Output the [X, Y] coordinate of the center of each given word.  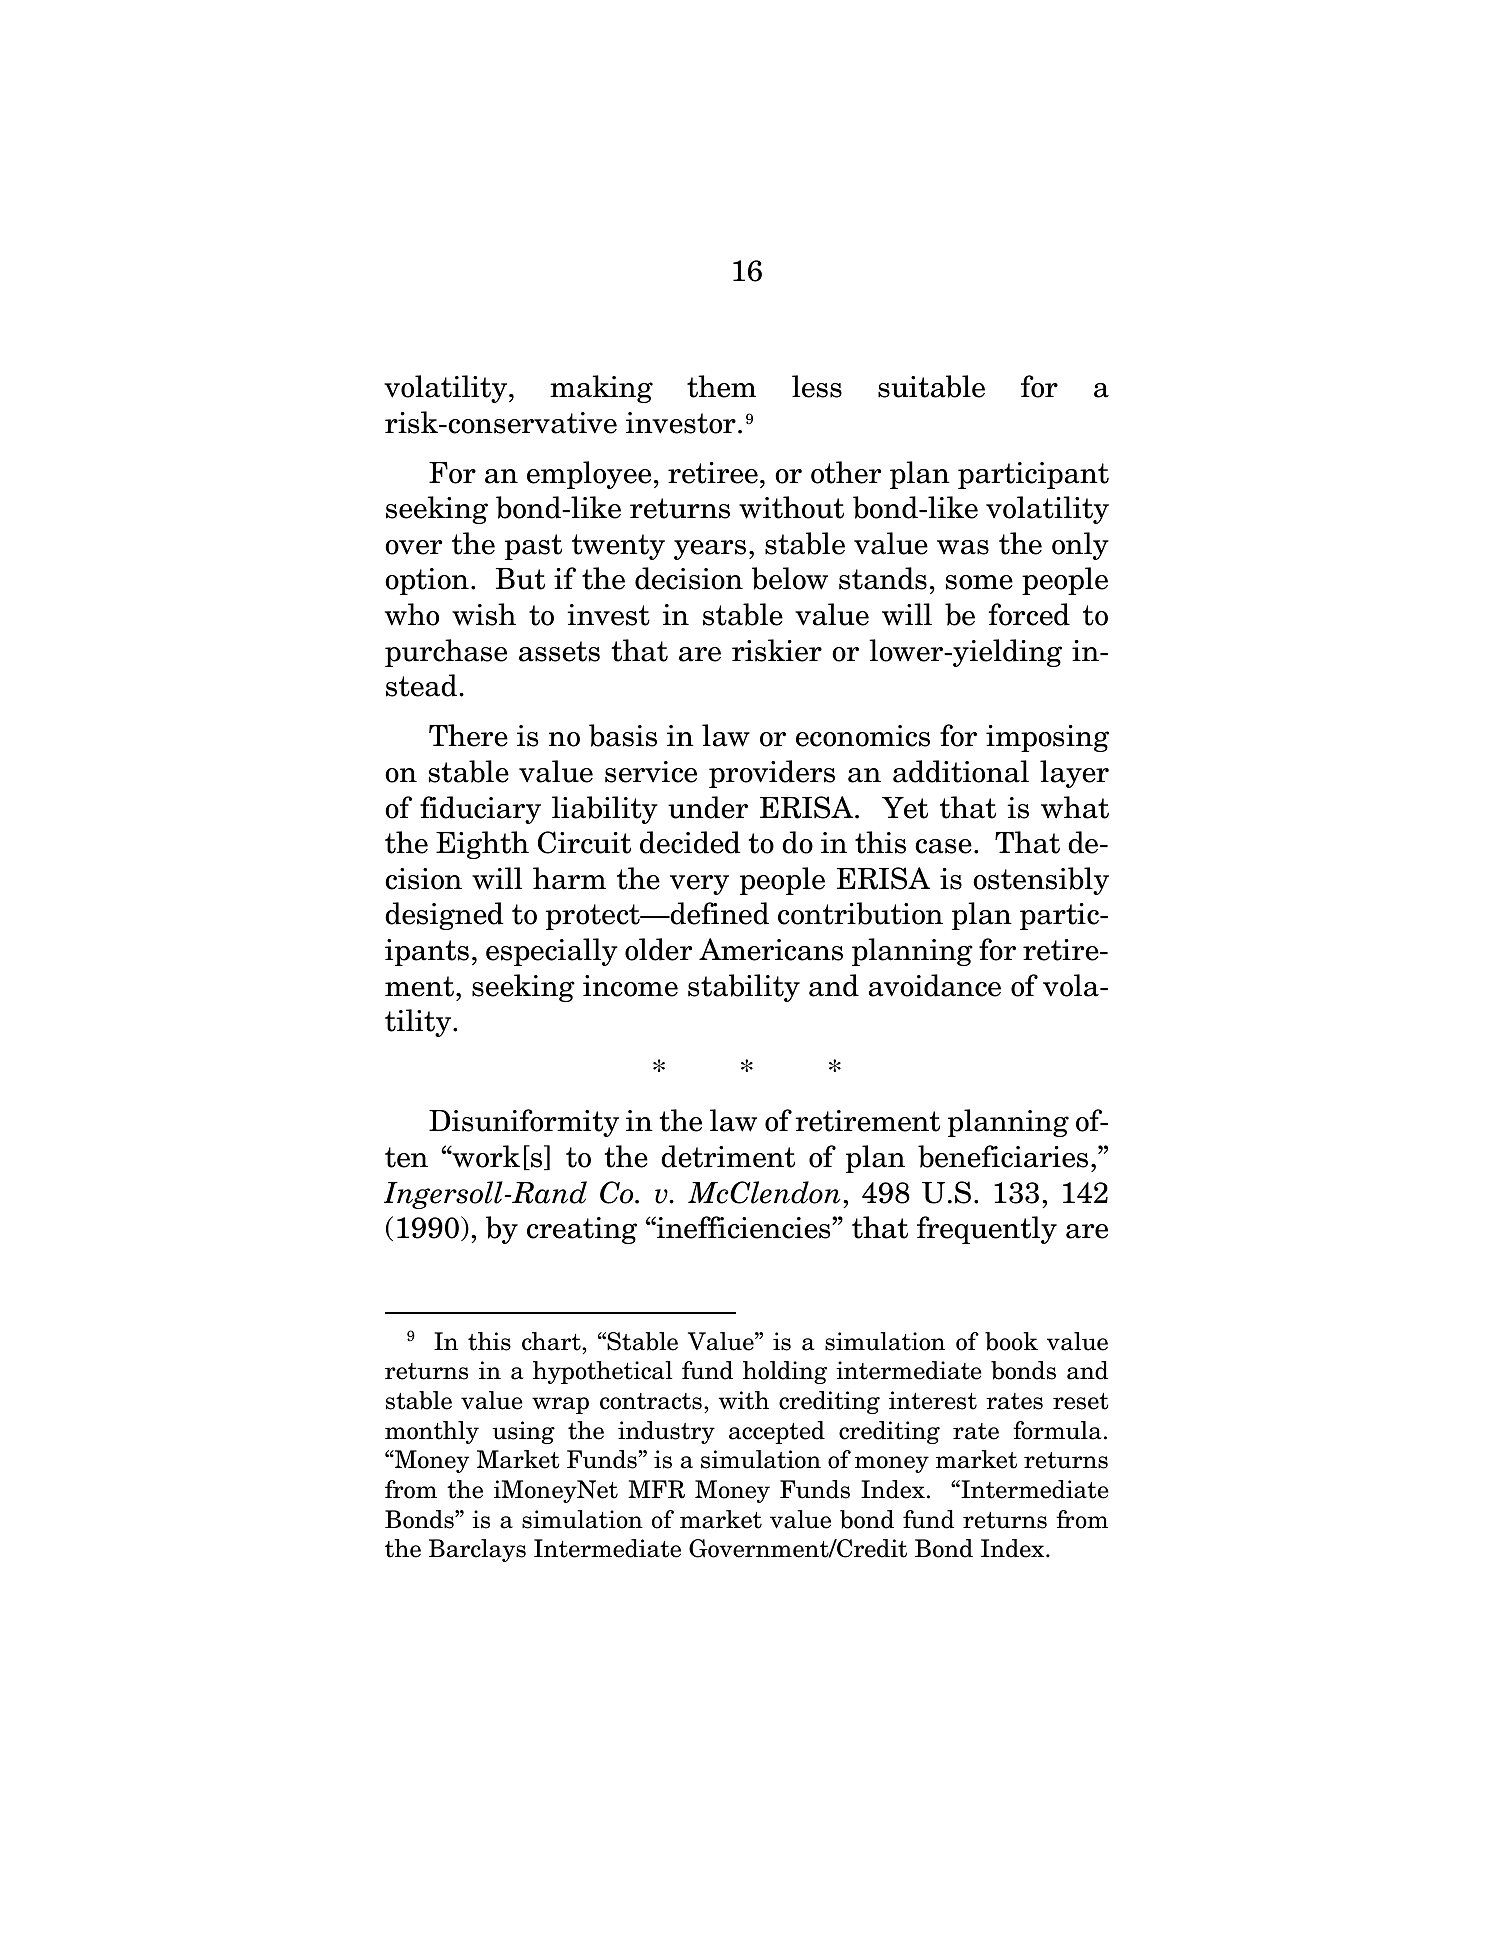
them [721, 386]
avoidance [935, 985]
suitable [931, 386]
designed [444, 916]
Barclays [477, 1550]
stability [744, 988]
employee [589, 475]
